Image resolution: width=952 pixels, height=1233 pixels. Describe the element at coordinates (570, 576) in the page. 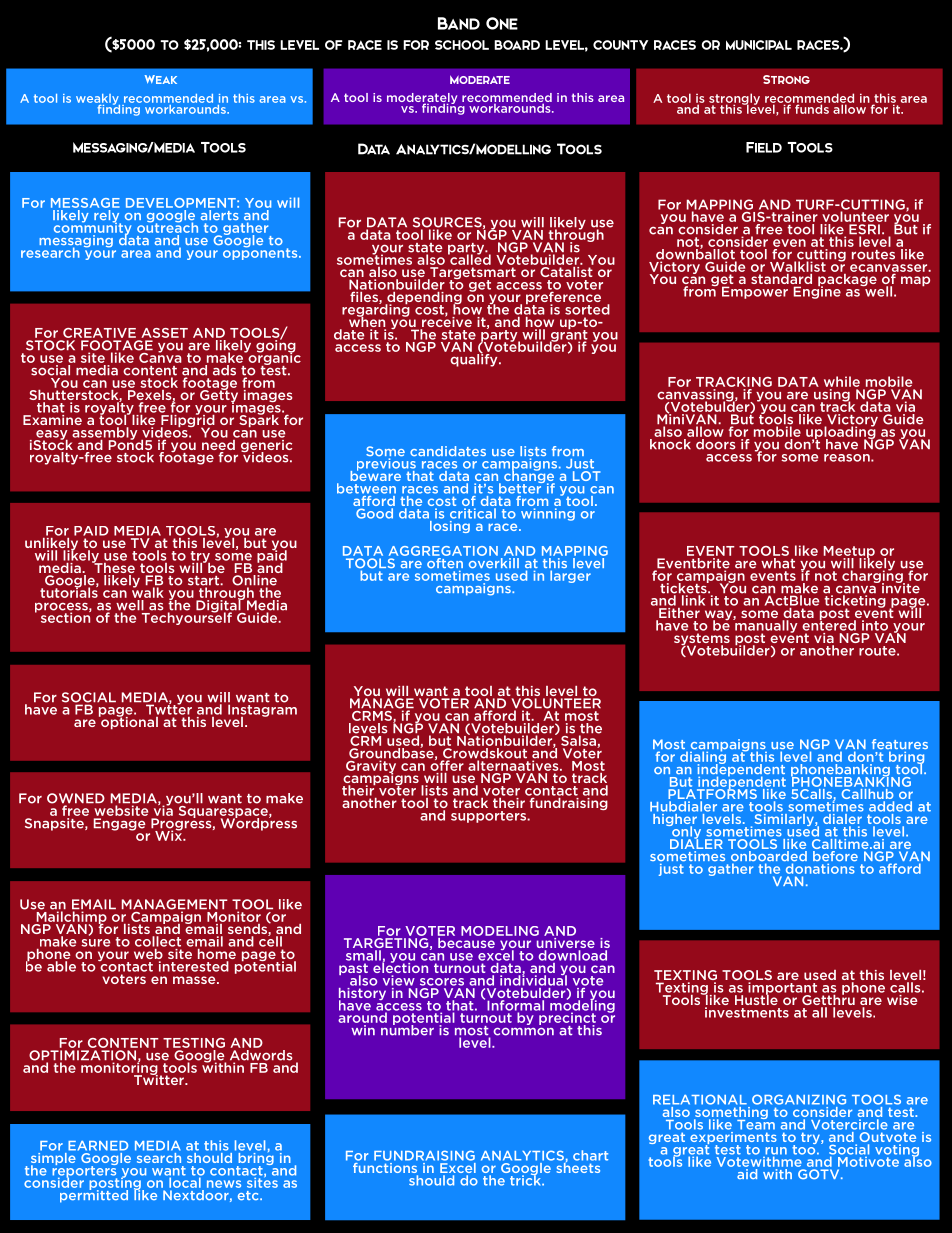

I see `larger` at that location.
